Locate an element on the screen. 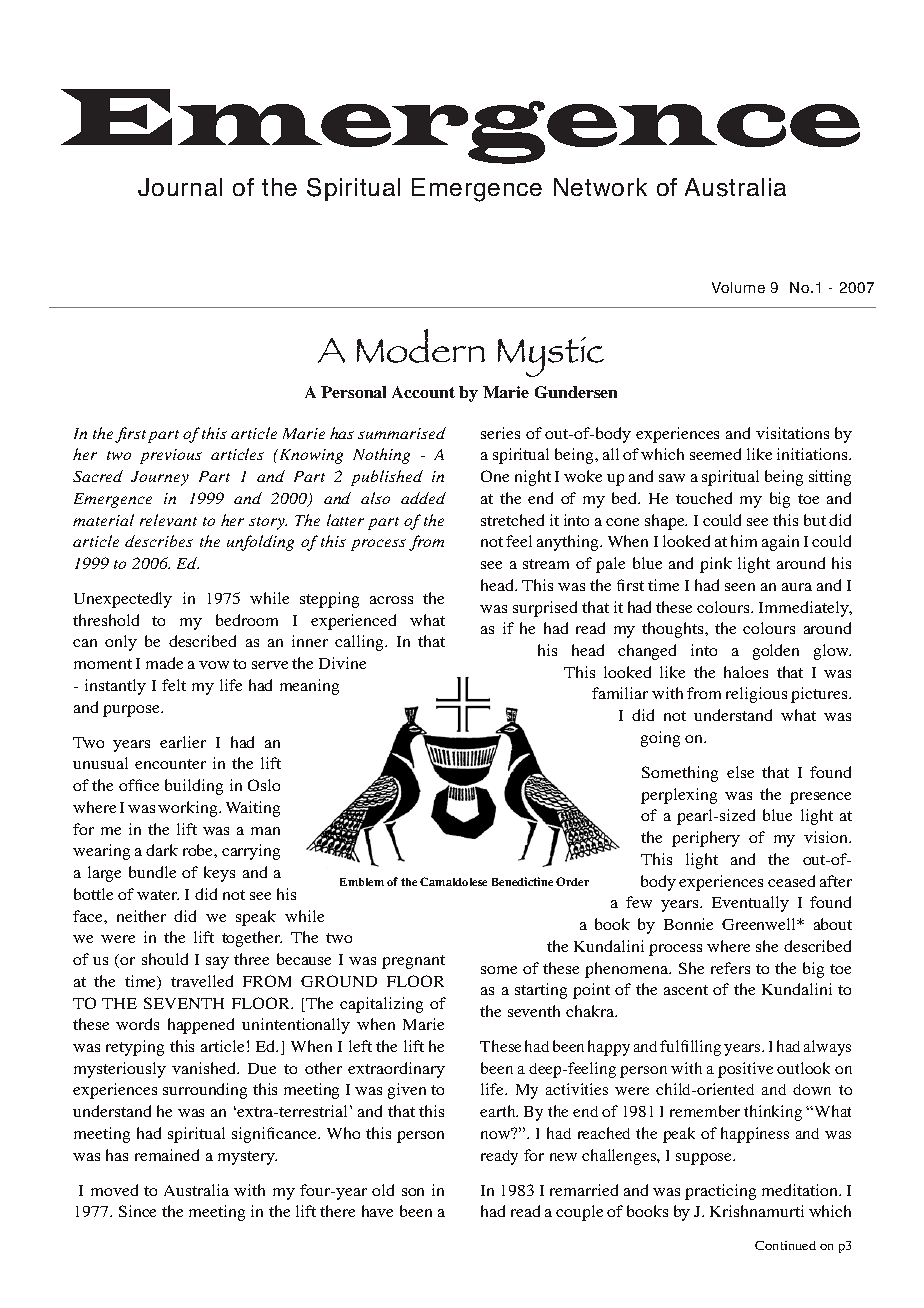 The width and height of the screenshot is (924, 1308). have is located at coordinates (377, 1211).
